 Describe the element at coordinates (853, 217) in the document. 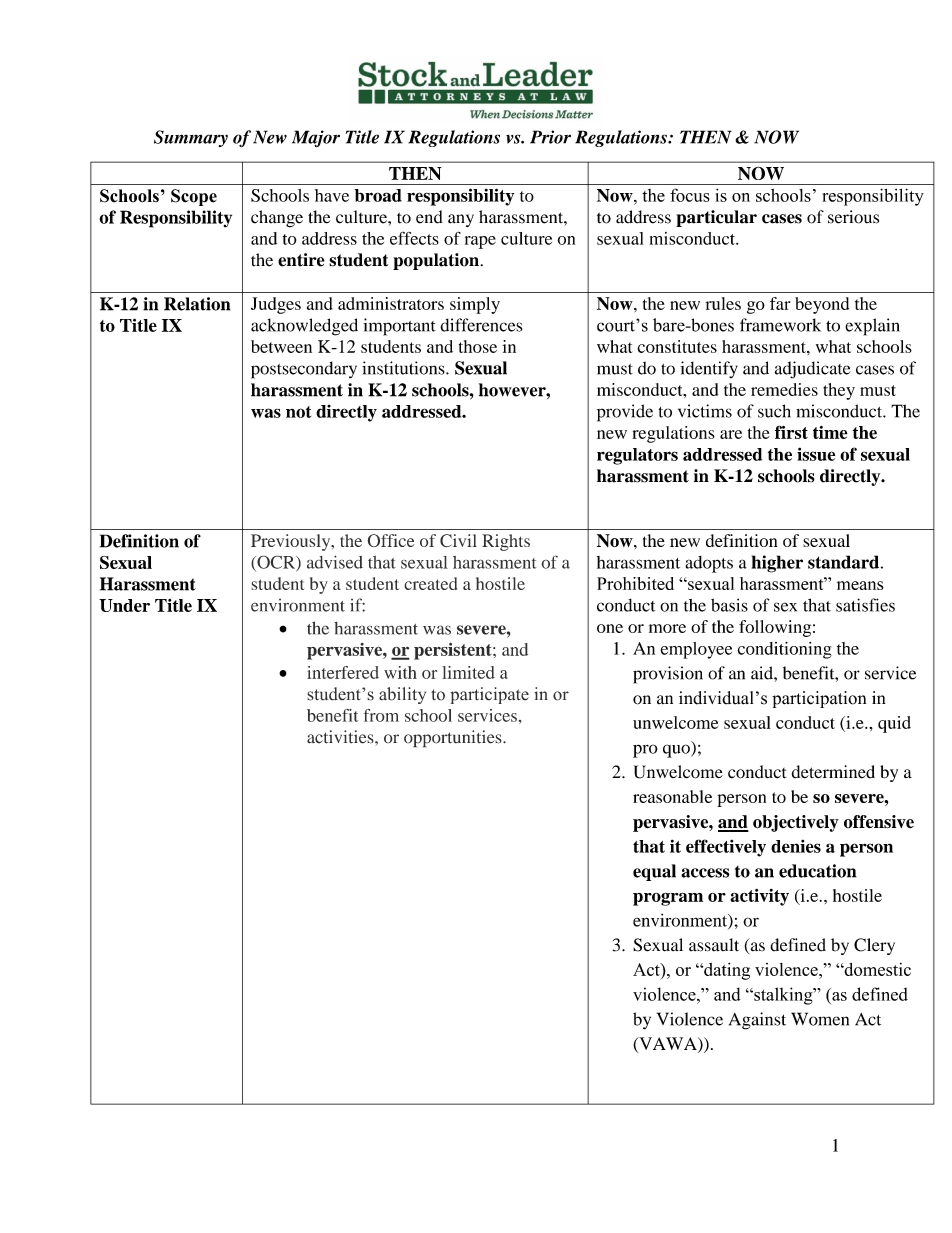

I see `serious` at that location.
